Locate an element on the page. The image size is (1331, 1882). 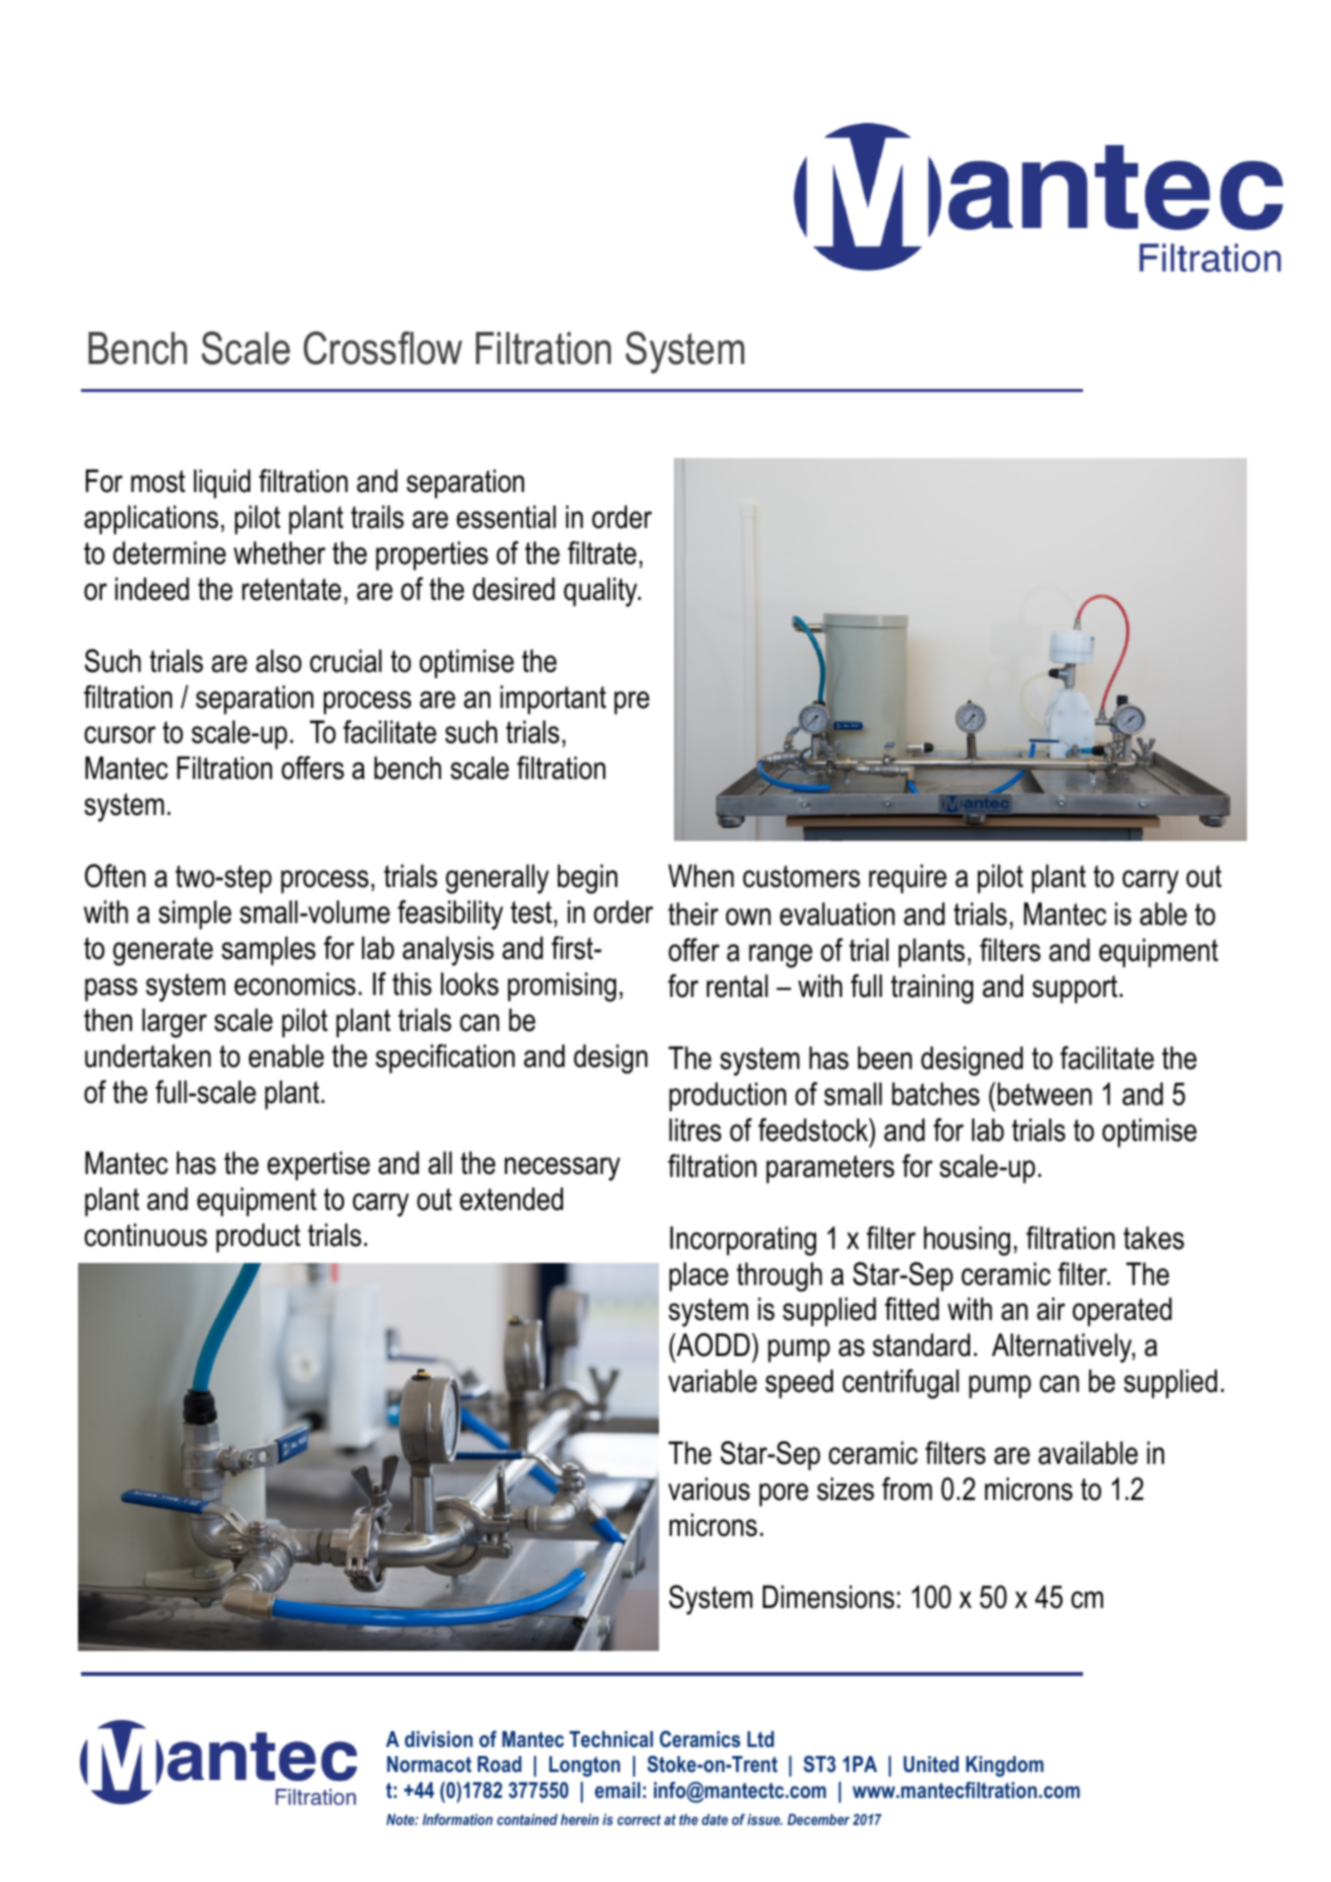
filtrate is located at coordinates (602, 553).
